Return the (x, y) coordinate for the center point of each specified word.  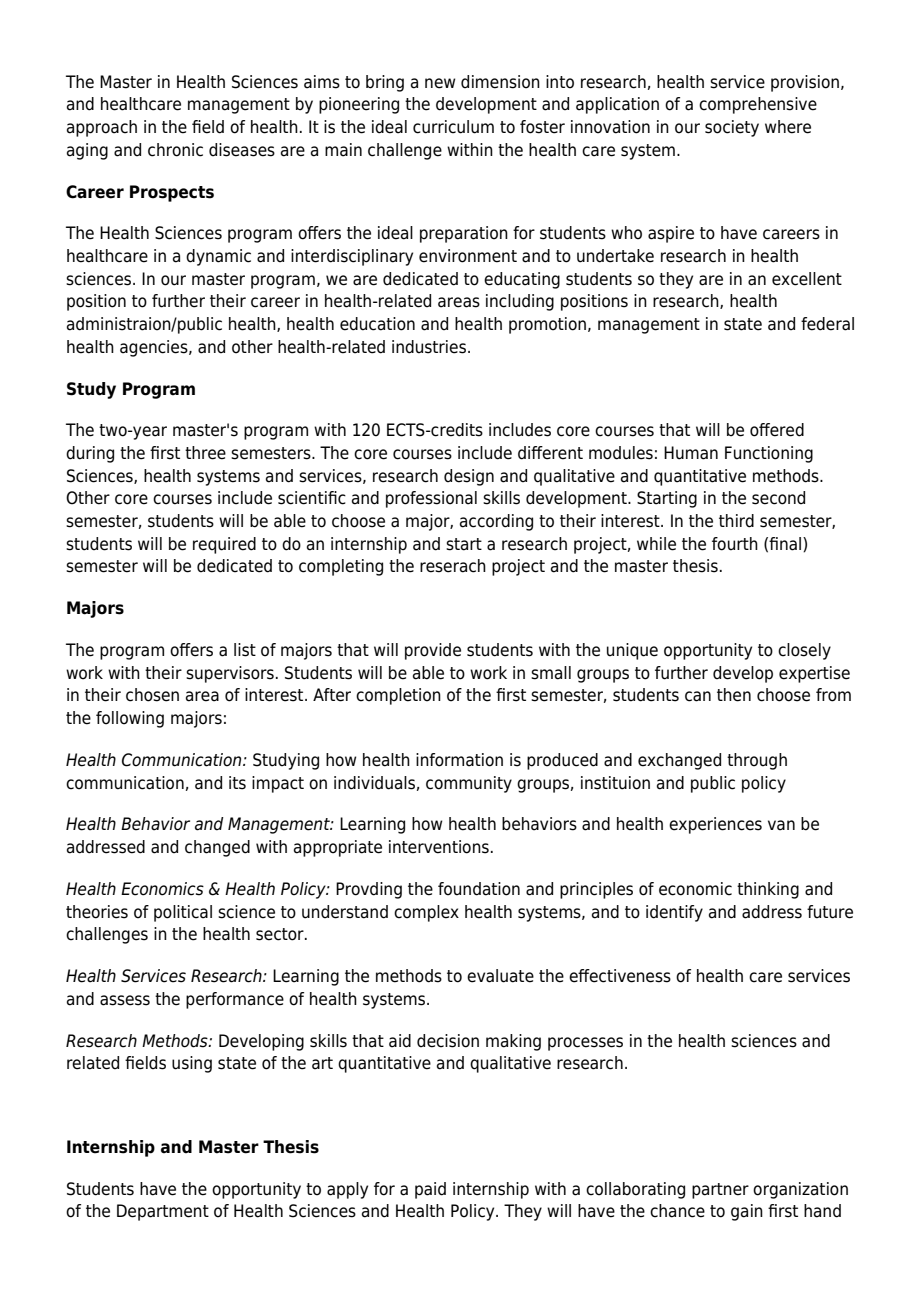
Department (163, 1212)
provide (433, 651)
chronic (175, 150)
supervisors (230, 674)
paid (430, 1190)
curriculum (453, 127)
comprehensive (758, 105)
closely (804, 651)
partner (720, 1191)
